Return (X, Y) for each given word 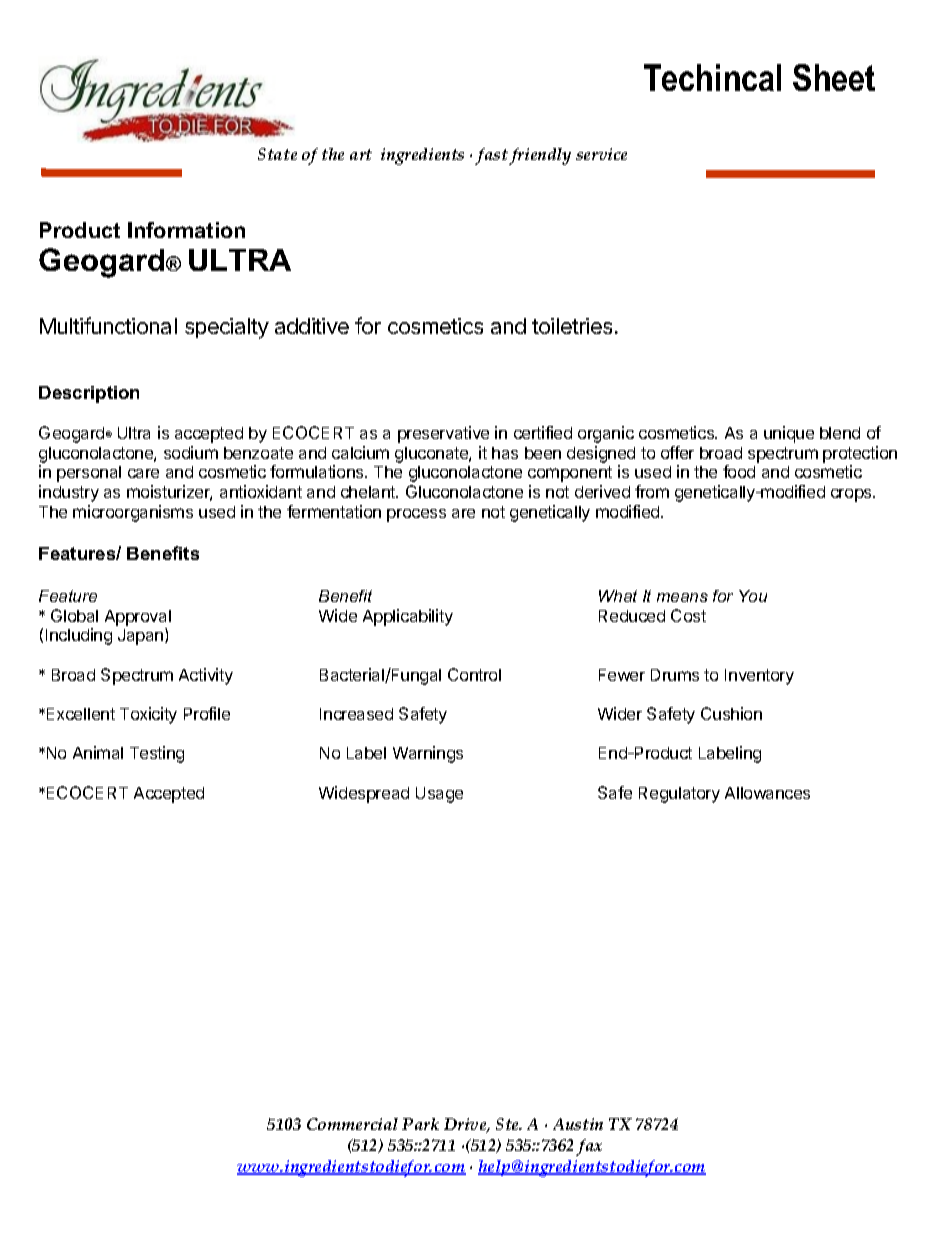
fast (491, 156)
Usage (439, 795)
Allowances (767, 793)
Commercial (352, 1124)
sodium (191, 452)
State (277, 154)
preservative (443, 434)
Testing (157, 754)
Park (420, 1124)
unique (789, 434)
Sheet (834, 77)
